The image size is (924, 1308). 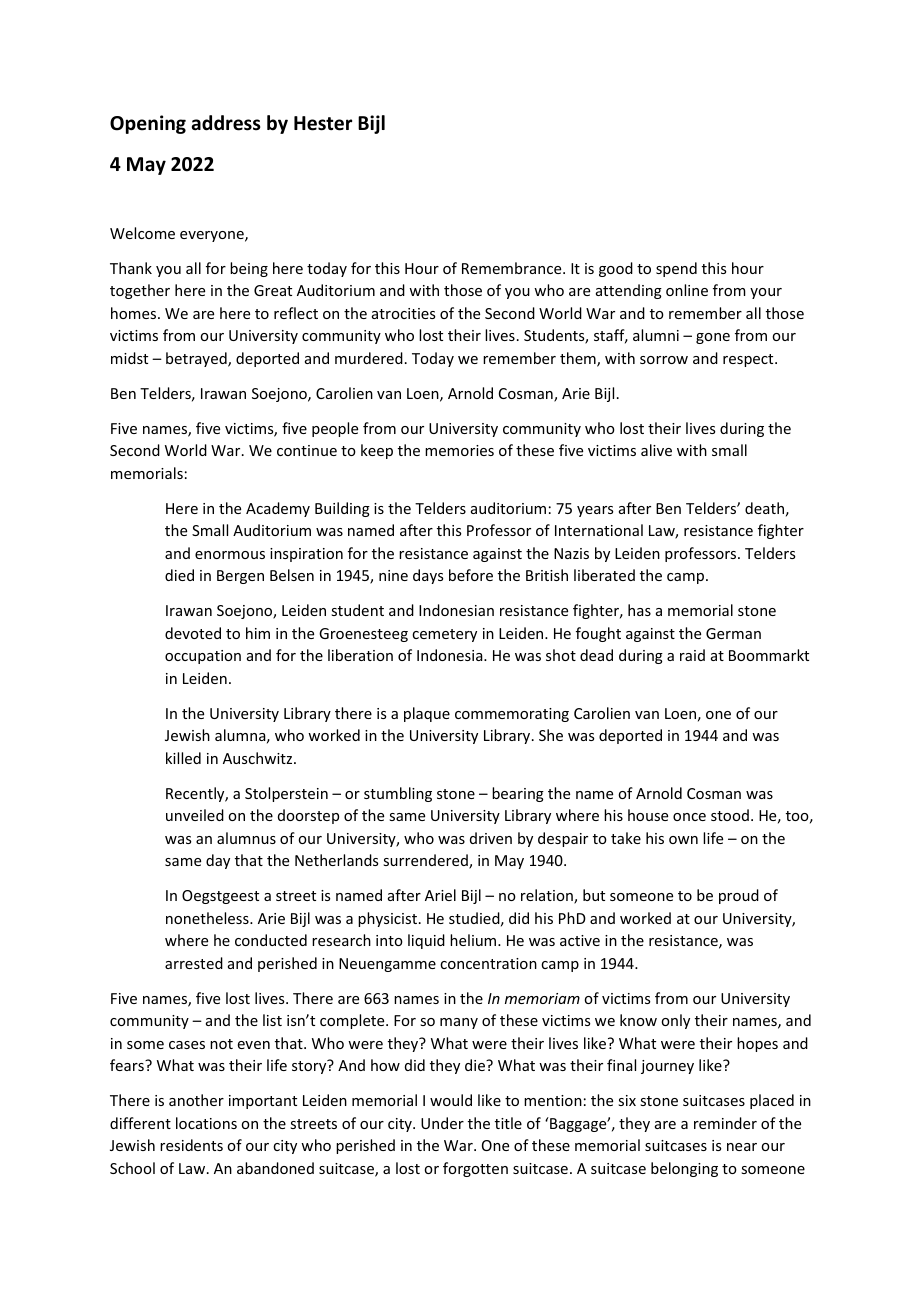 I want to click on driven, so click(x=491, y=838).
